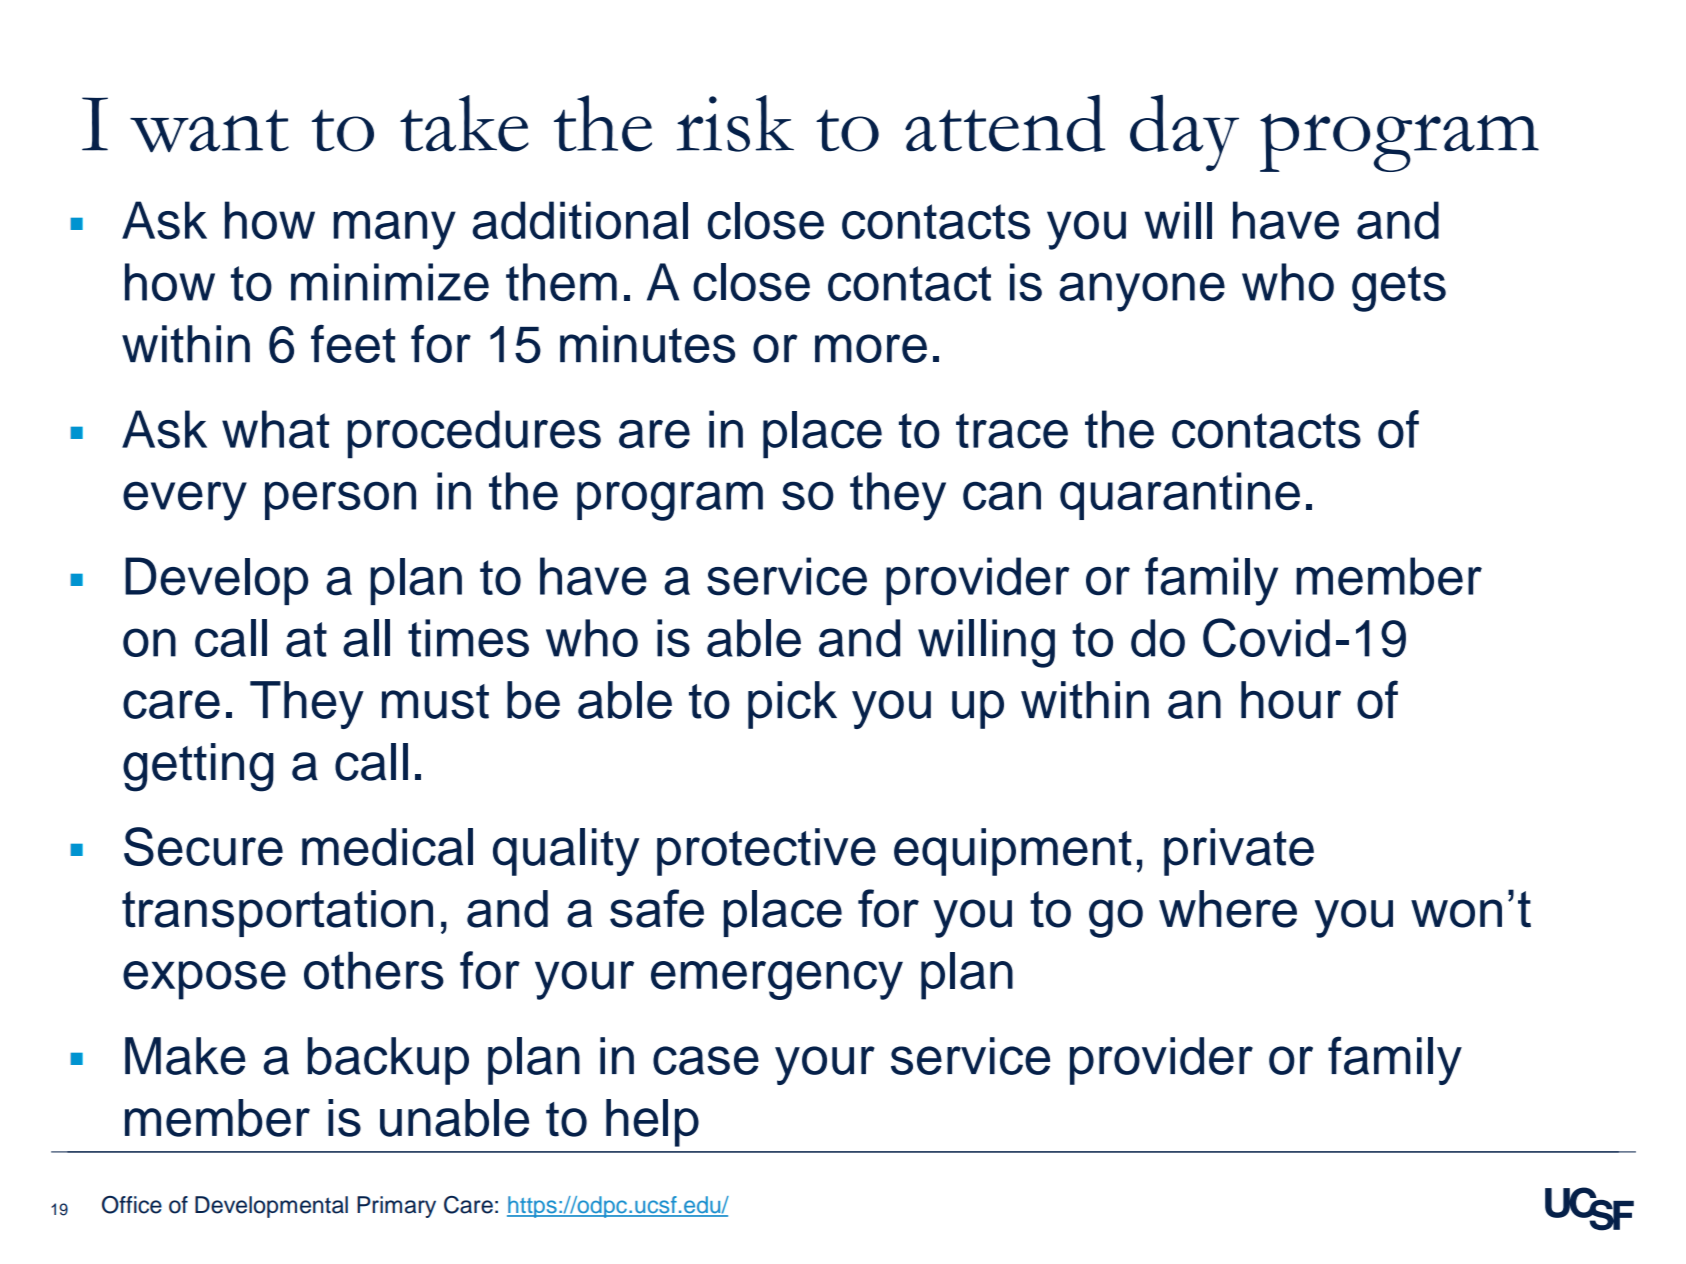 This image has height=1264, width=1686. Describe the element at coordinates (396, 1207) in the image. I see `Primary` at that location.
